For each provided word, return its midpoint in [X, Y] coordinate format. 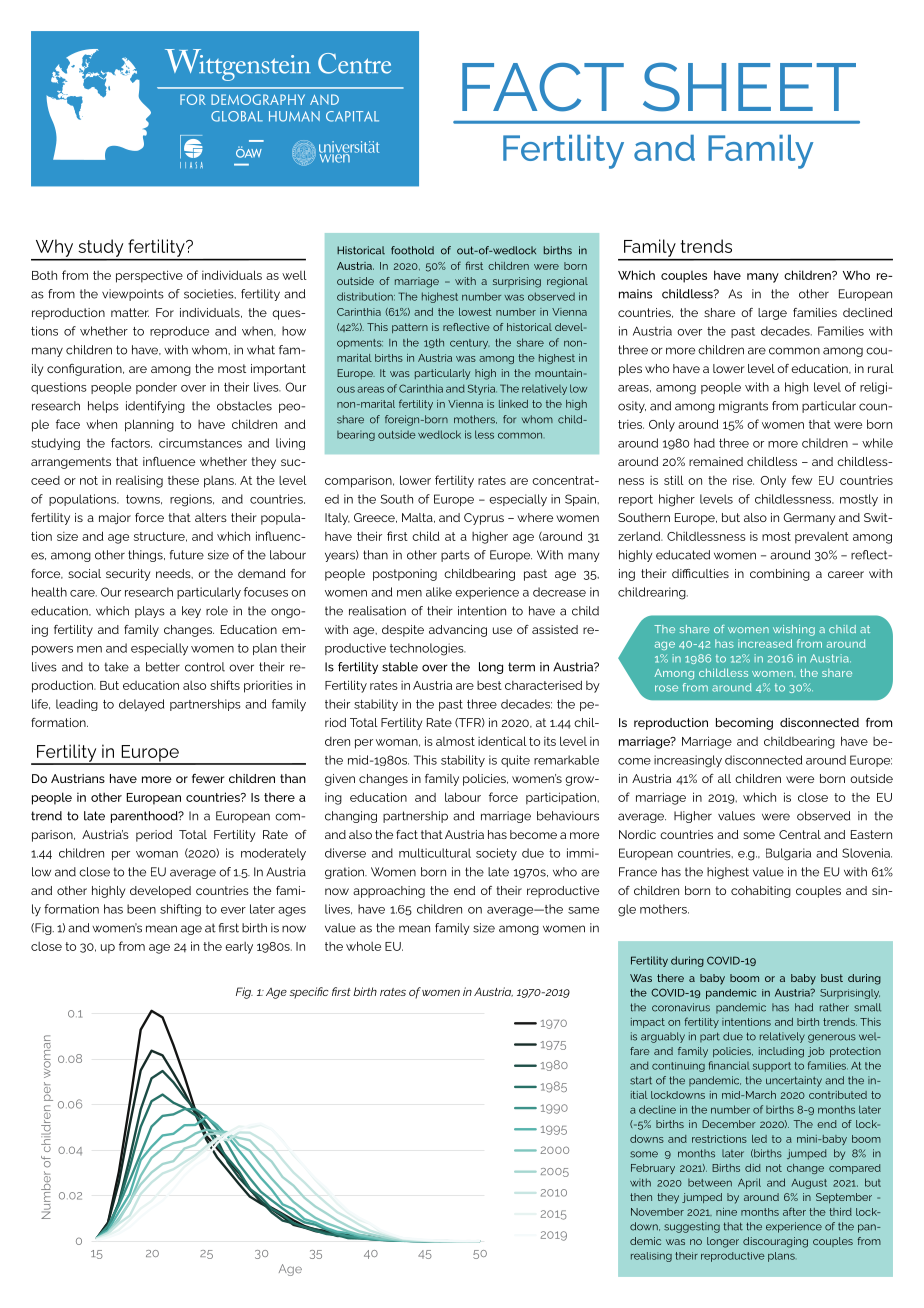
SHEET [749, 87]
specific [309, 993]
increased [765, 643]
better [163, 667]
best [489, 685]
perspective [149, 276]
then [641, 1197]
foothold [412, 250]
